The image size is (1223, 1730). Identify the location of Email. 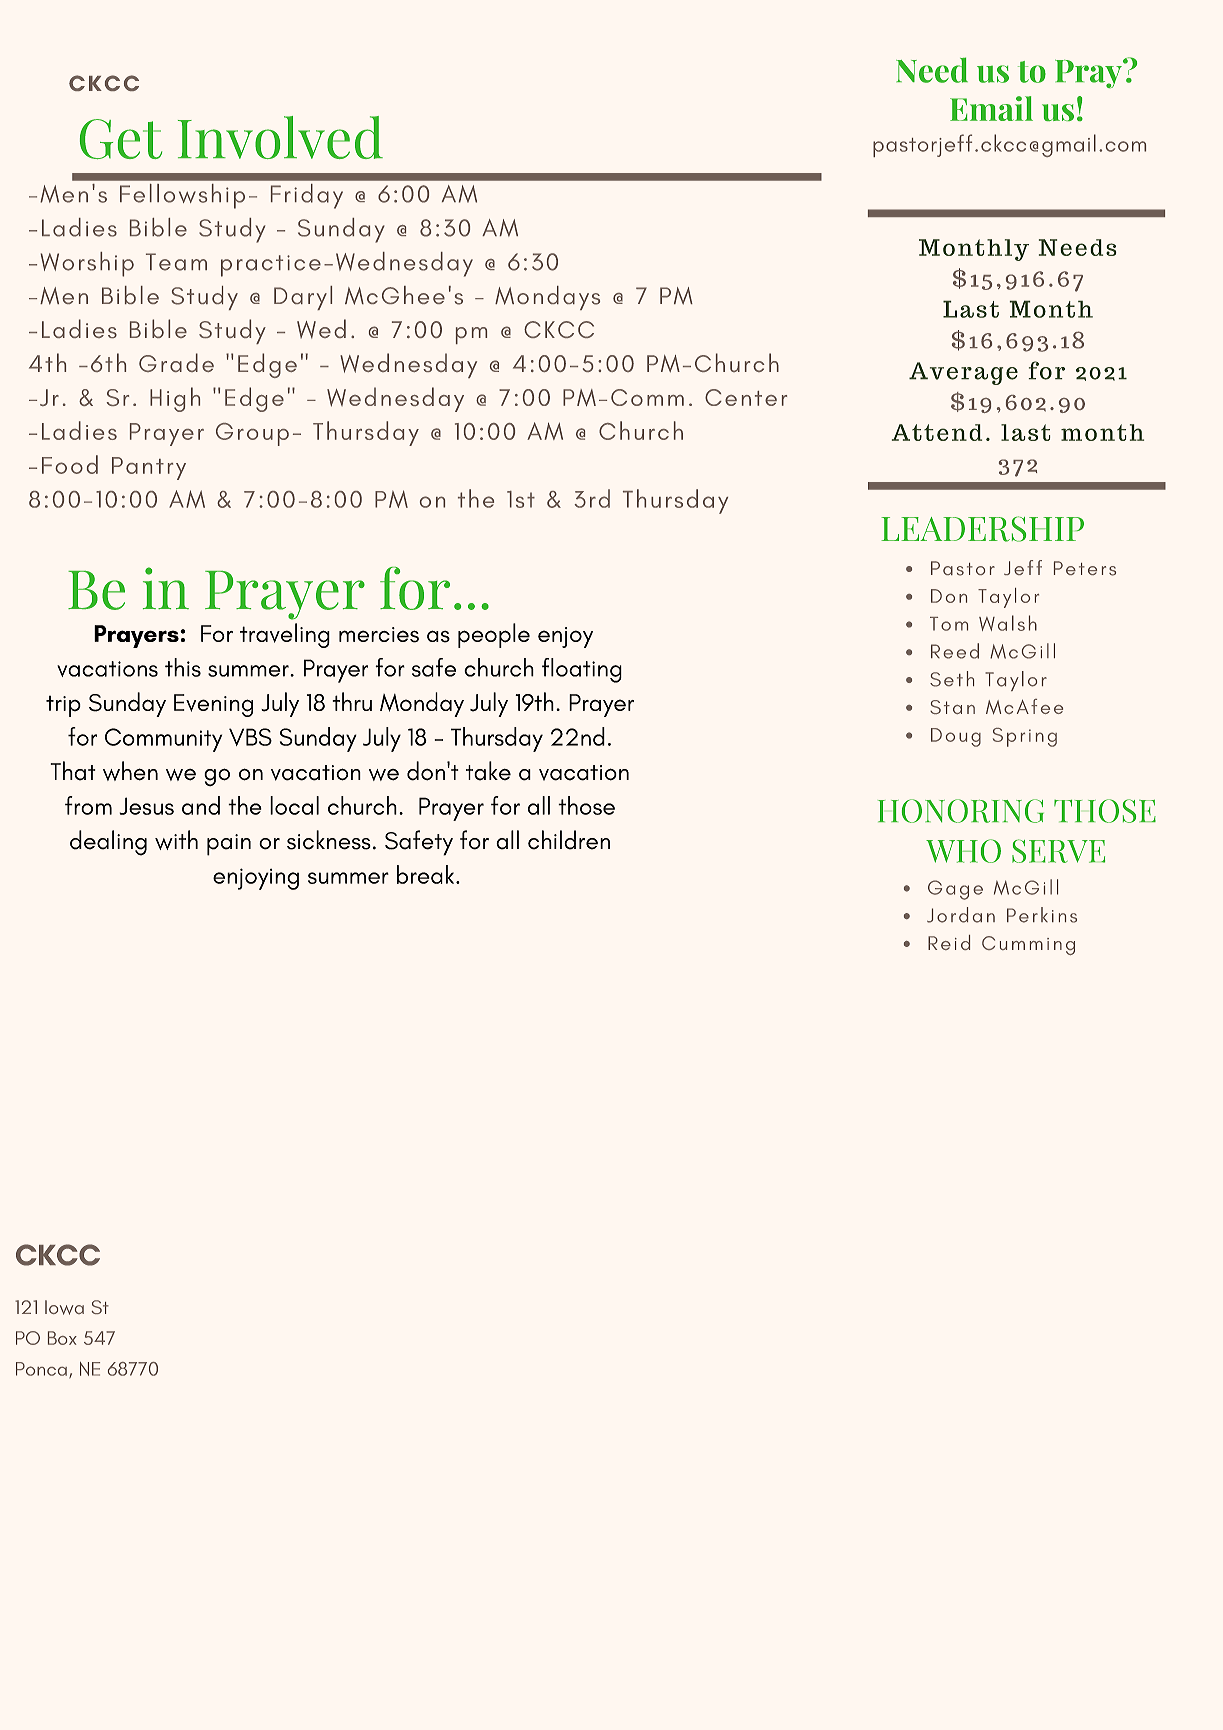
(991, 108).
